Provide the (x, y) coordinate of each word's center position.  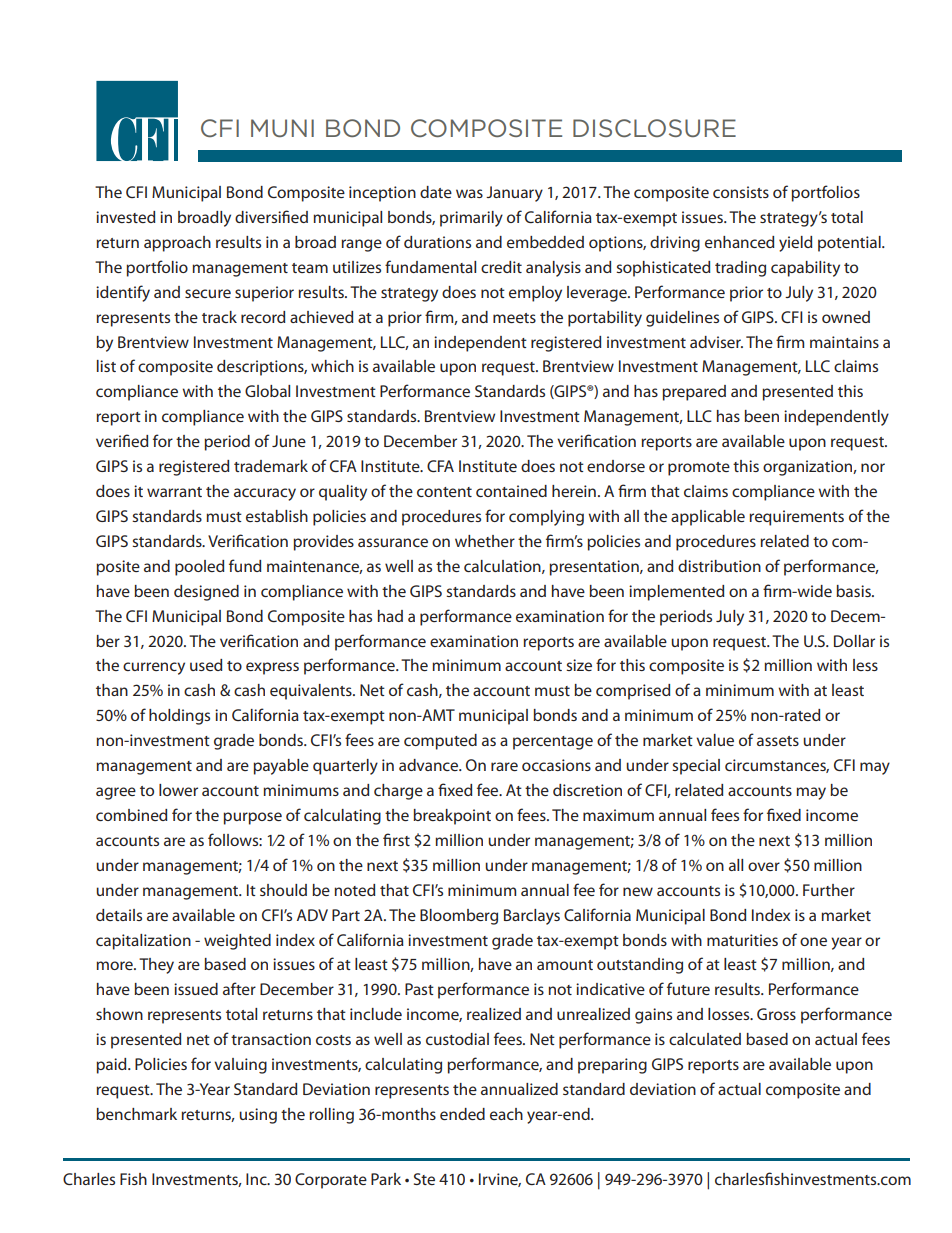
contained (511, 491)
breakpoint (452, 817)
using (258, 1116)
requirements (796, 518)
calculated (705, 1039)
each (506, 1114)
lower (178, 790)
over (764, 866)
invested (125, 217)
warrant (174, 492)
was (469, 193)
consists (741, 192)
